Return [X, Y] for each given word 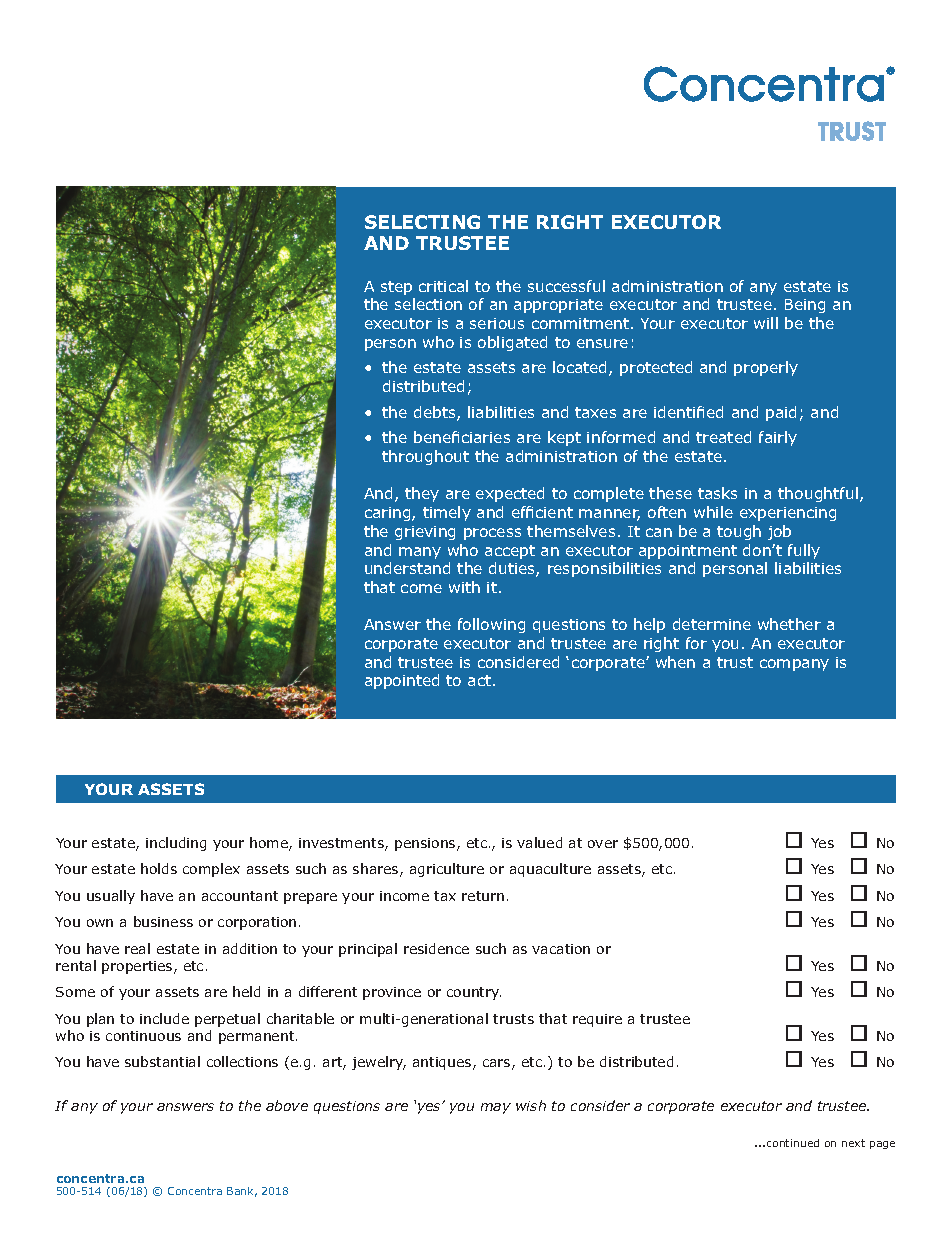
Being [805, 306]
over [603, 844]
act [481, 680]
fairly [778, 438]
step [396, 288]
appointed [402, 681]
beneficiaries [462, 437]
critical [443, 286]
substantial [162, 1061]
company [794, 665]
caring [389, 514]
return [483, 896]
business [163, 921]
